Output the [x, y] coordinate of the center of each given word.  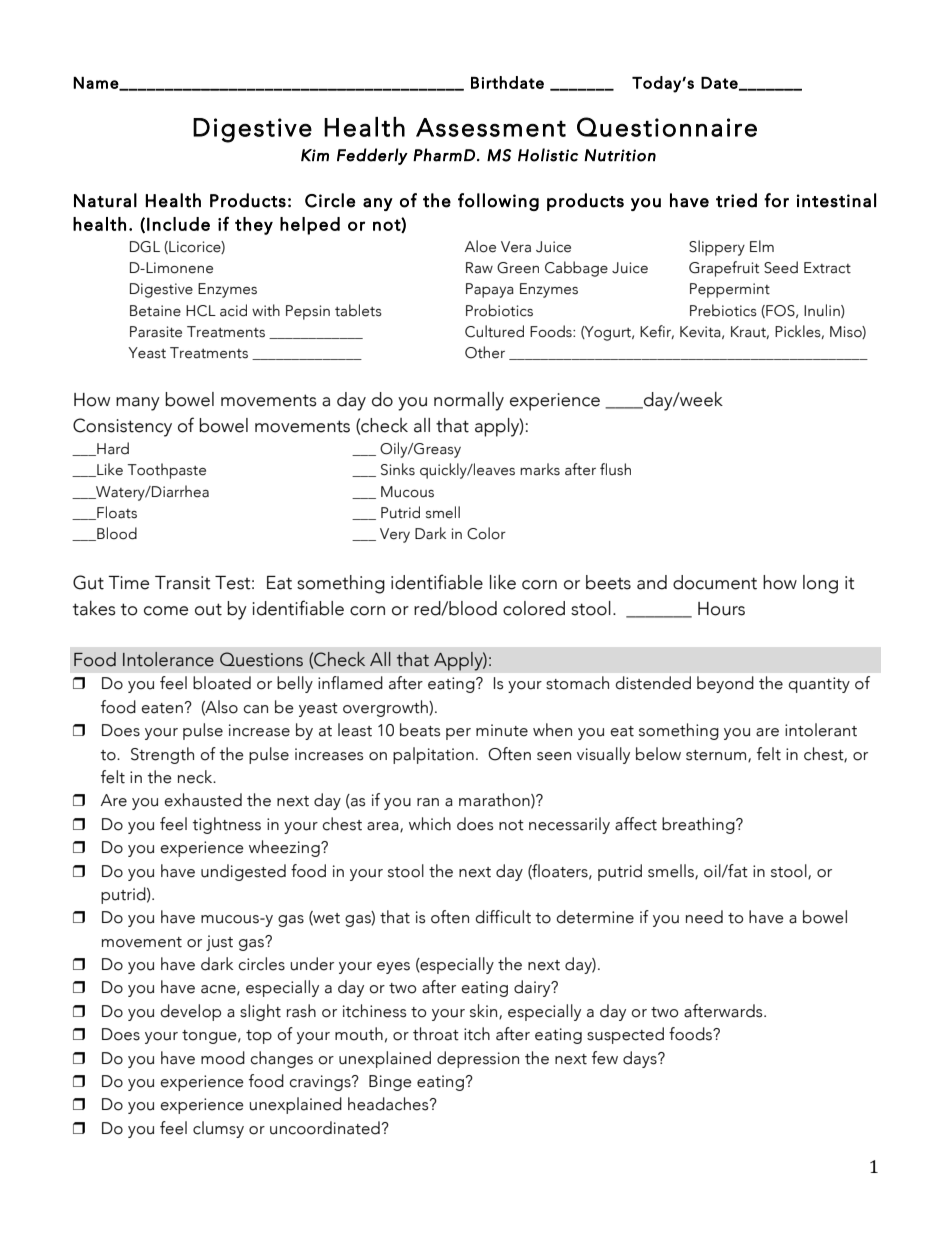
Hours [721, 609]
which [430, 824]
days [641, 1059]
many [138, 404]
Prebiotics [723, 310]
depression [478, 1059]
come [166, 611]
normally [469, 401]
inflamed [350, 683]
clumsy [218, 1129]
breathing [699, 825]
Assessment [491, 127]
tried [736, 200]
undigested [243, 872]
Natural [105, 200]
